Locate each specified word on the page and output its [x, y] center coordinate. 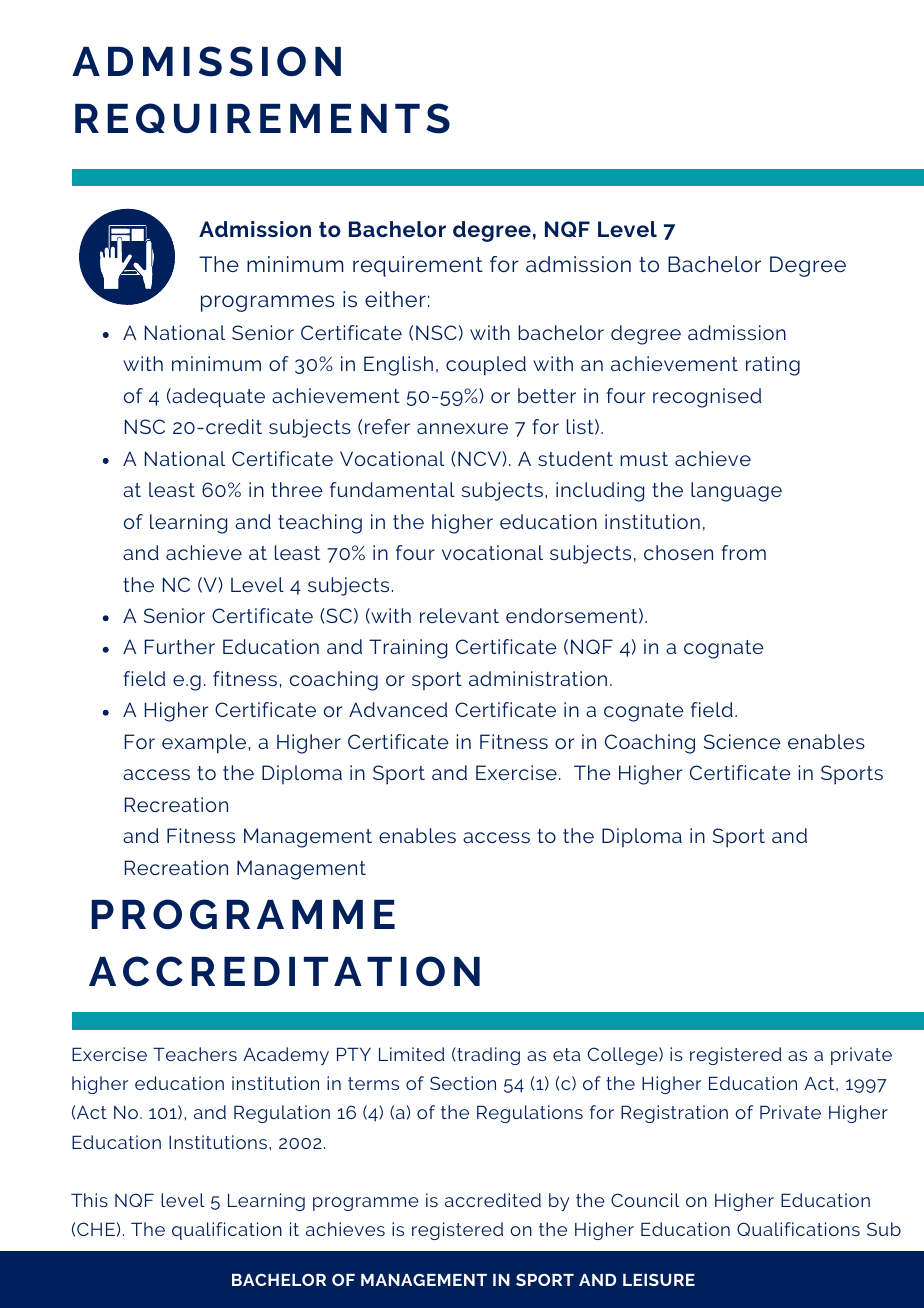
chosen [678, 552]
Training [408, 649]
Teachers [195, 1054]
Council [645, 1200]
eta [567, 1054]
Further [180, 646]
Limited [412, 1054]
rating [773, 366]
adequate [217, 397]
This [89, 1200]
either [395, 299]
